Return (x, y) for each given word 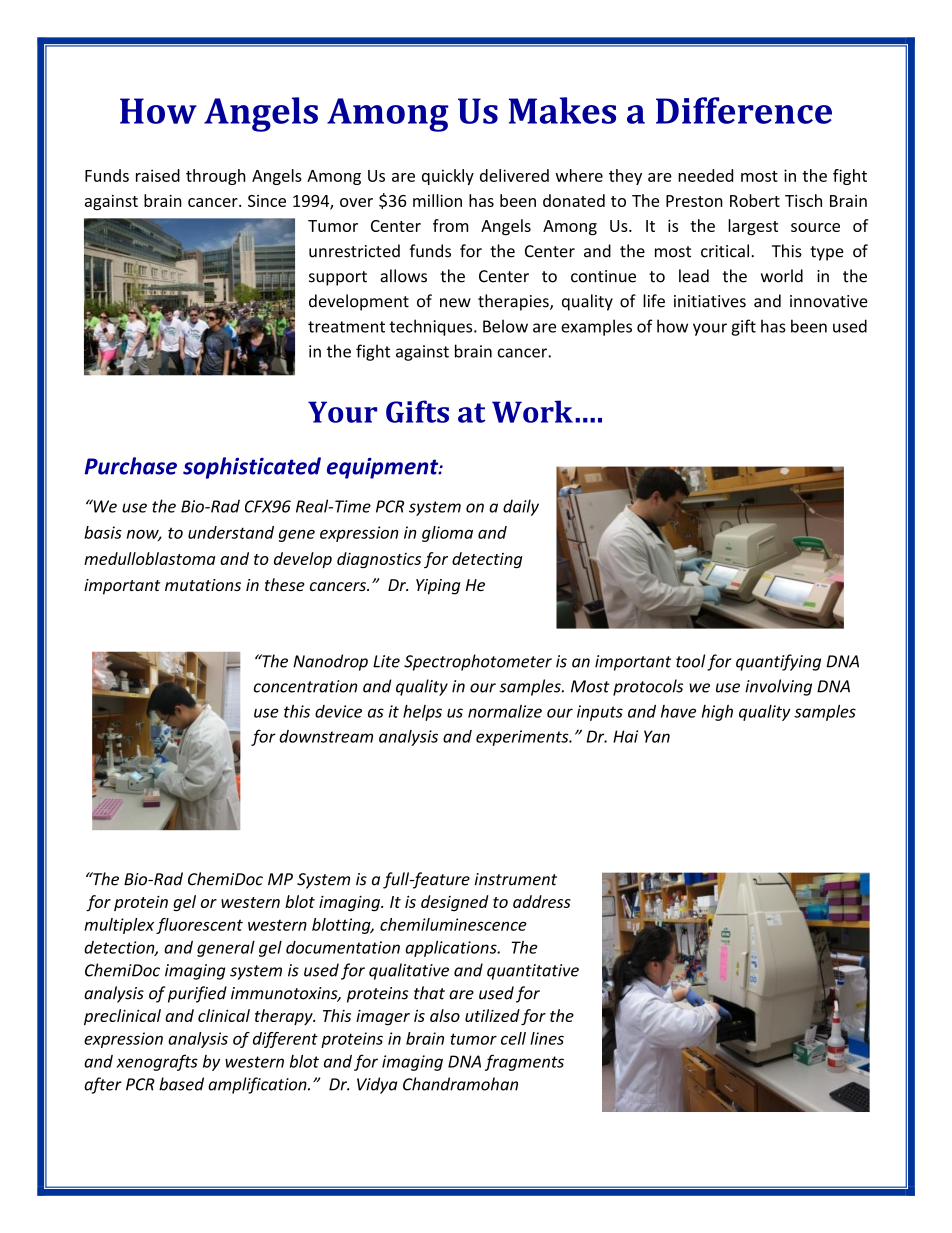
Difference (744, 110)
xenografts (157, 1062)
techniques (432, 327)
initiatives (710, 301)
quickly (448, 177)
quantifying (778, 662)
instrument (515, 879)
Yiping (438, 587)
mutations (203, 585)
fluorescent (199, 926)
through (216, 177)
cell (513, 1038)
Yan (657, 736)
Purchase (130, 466)
